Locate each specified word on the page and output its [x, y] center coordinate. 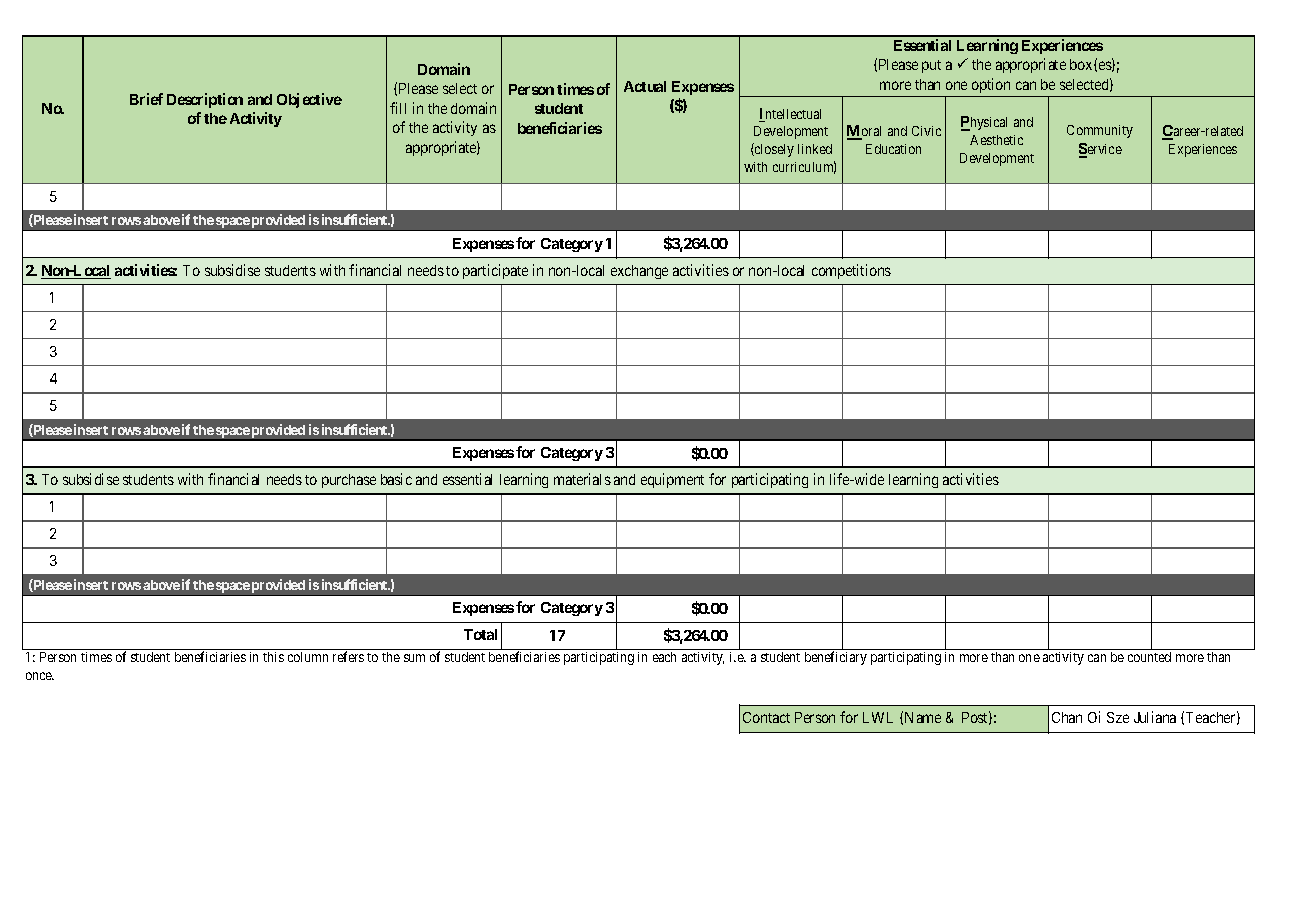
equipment [672, 480]
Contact [766, 717]
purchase [349, 481]
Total [480, 634]
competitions [851, 271]
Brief [146, 99]
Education [893, 149]
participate [495, 271]
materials [582, 479]
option [991, 85]
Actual [645, 86]
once [40, 676]
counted [1149, 657]
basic [396, 479]
